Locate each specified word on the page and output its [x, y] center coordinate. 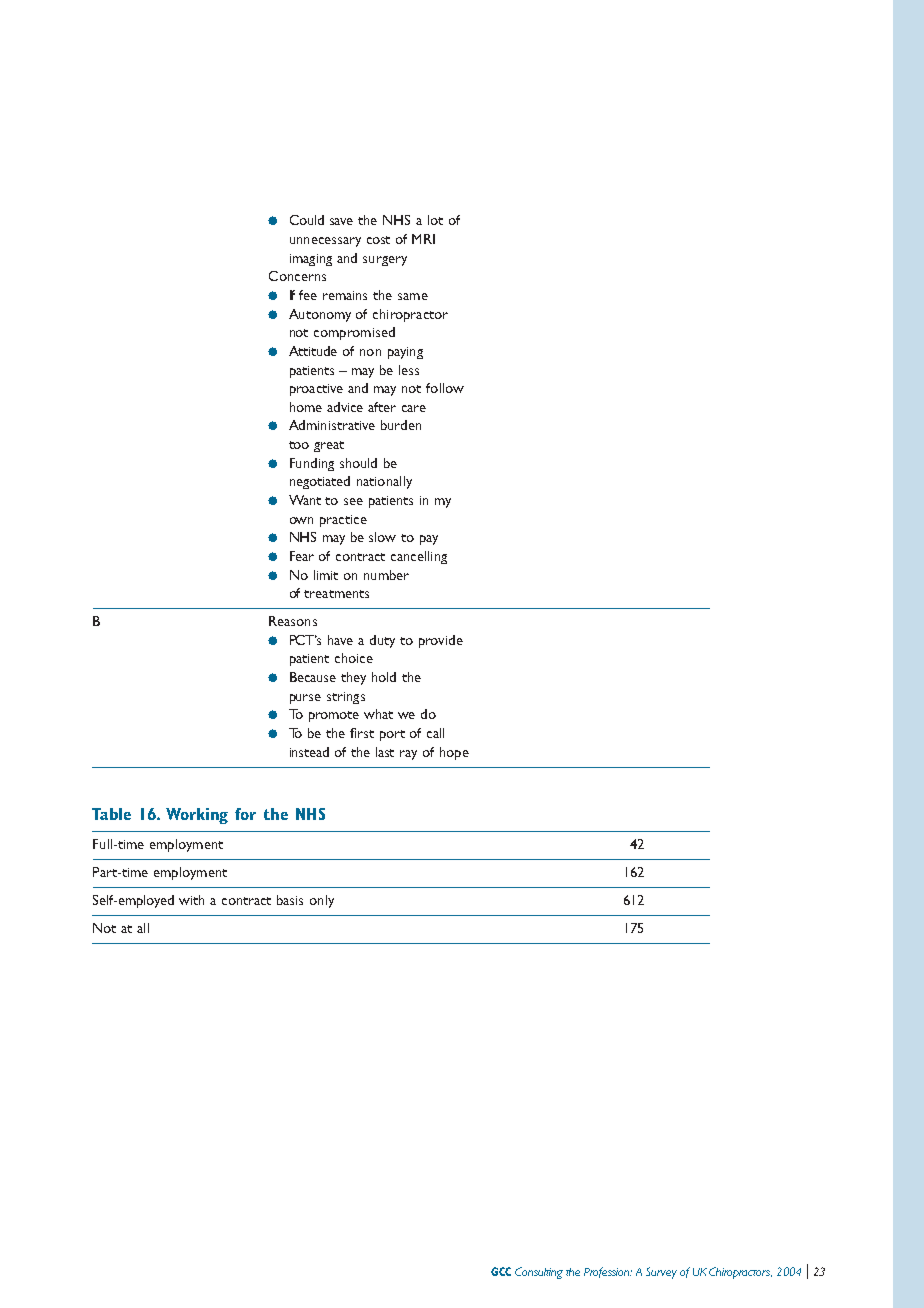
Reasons [293, 621]
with [191, 900]
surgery [385, 261]
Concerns [297, 276]
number [386, 575]
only [322, 901]
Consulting [539, 1273]
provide [441, 641]
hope [454, 753]
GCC [501, 1271]
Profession [608, 1272]
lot [435, 220]
